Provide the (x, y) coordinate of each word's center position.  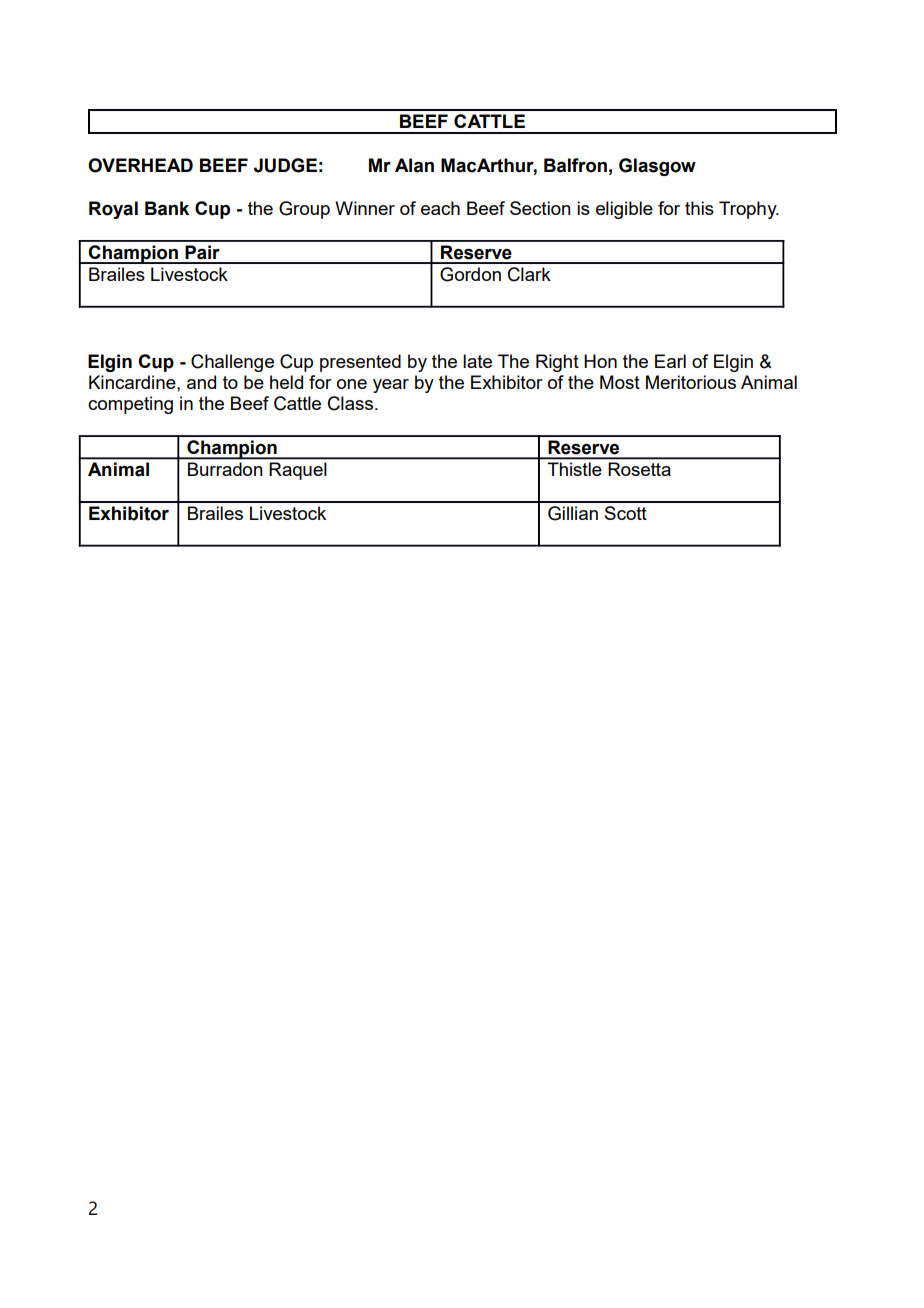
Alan (414, 165)
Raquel (298, 471)
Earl (670, 361)
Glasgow (657, 167)
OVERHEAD (140, 165)
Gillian (573, 513)
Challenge (232, 363)
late (477, 361)
